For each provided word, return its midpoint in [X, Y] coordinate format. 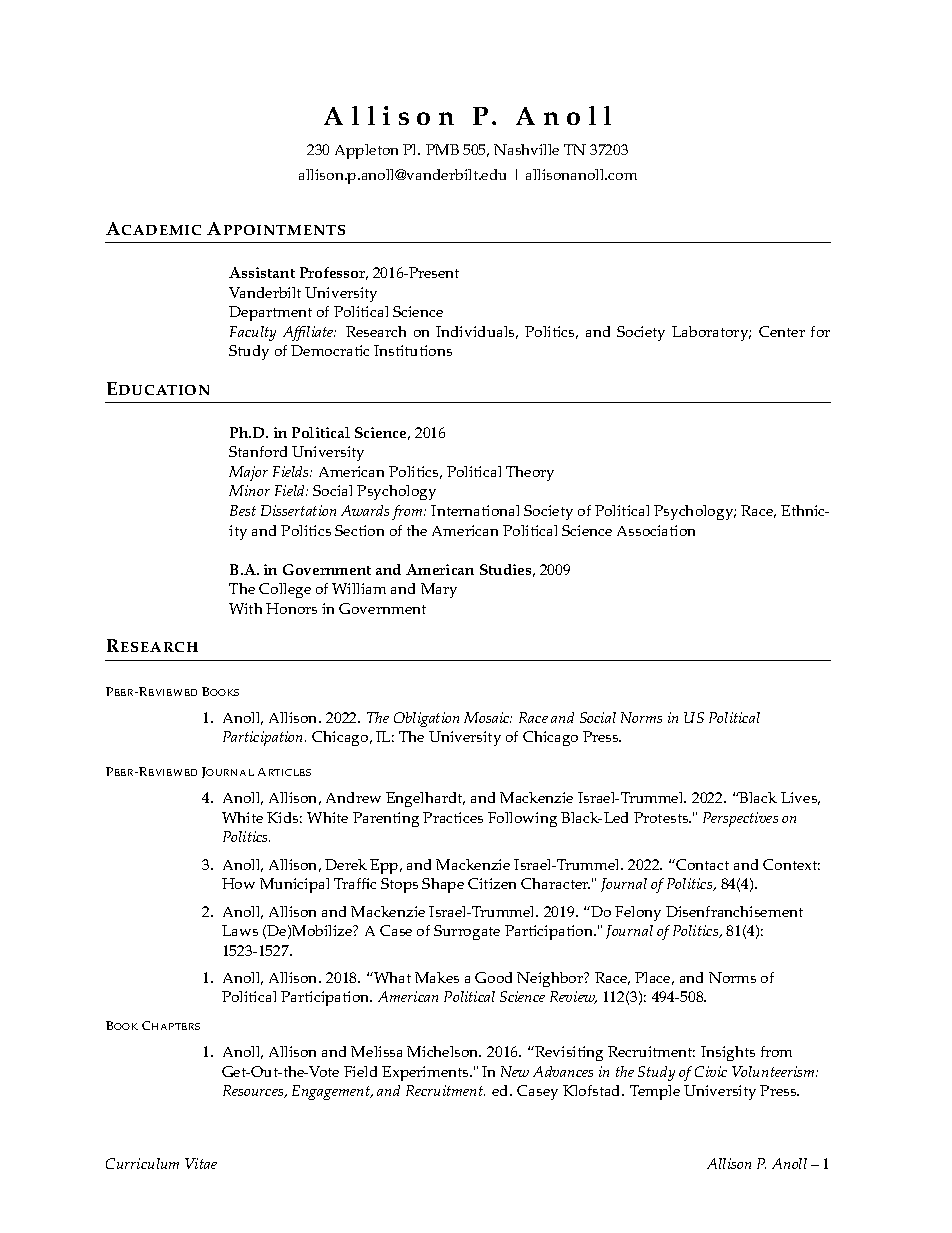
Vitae [201, 1163]
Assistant [262, 272]
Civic [711, 1071]
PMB [442, 149]
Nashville [526, 149]
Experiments [426, 1073]
